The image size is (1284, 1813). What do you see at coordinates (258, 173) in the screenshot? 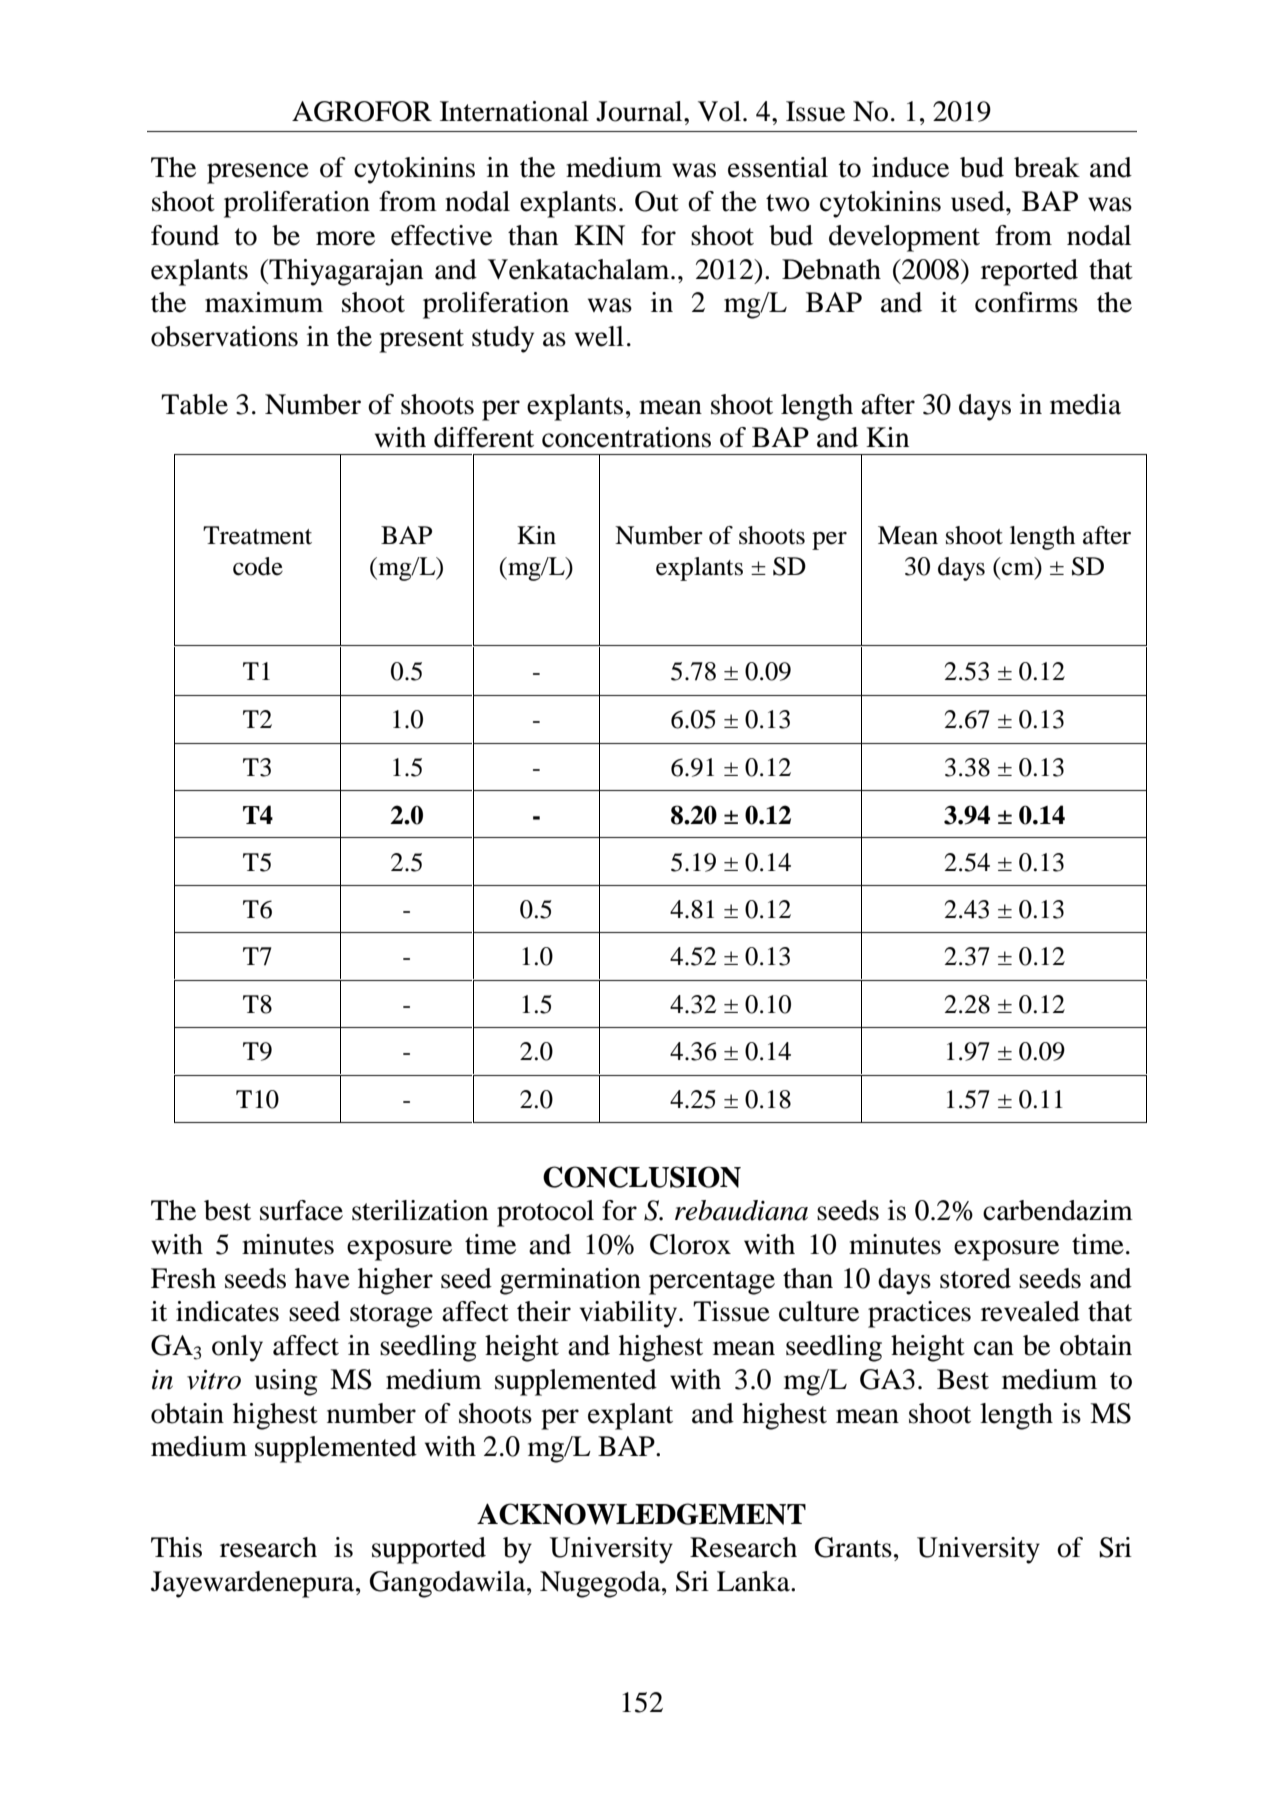
I see `presence` at bounding box center [258, 173].
